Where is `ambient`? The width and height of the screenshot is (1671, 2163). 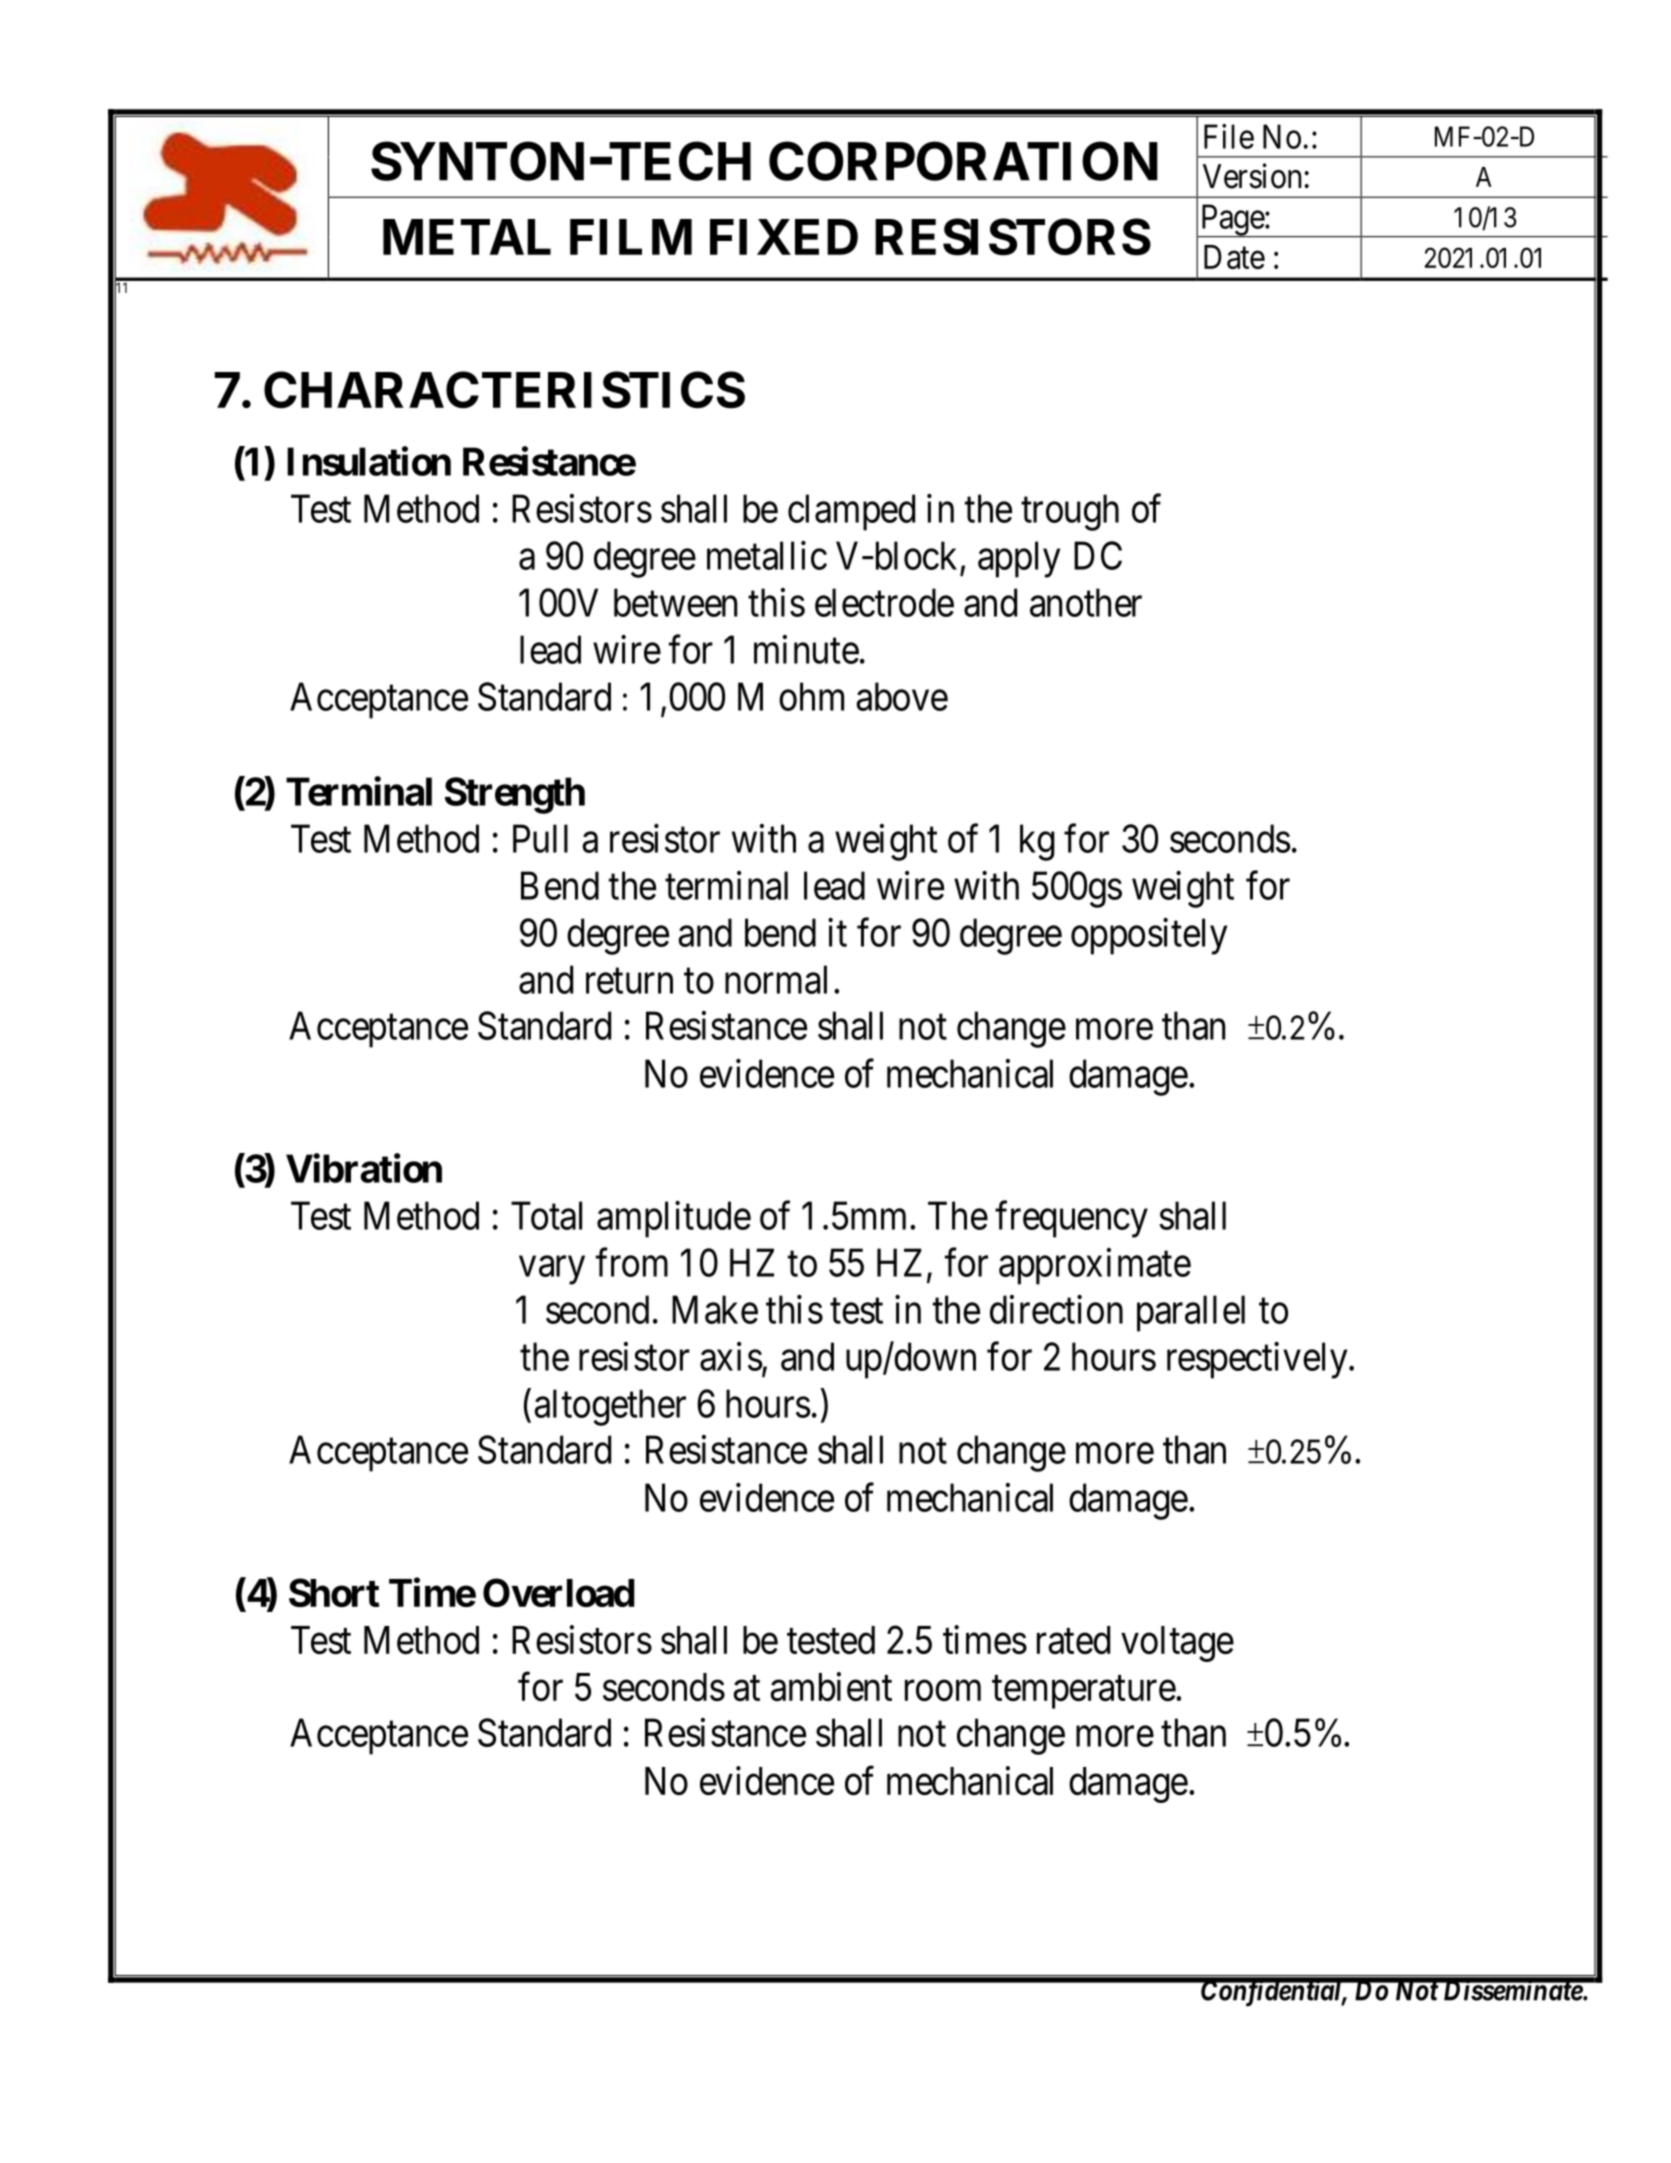 ambient is located at coordinates (831, 1686).
